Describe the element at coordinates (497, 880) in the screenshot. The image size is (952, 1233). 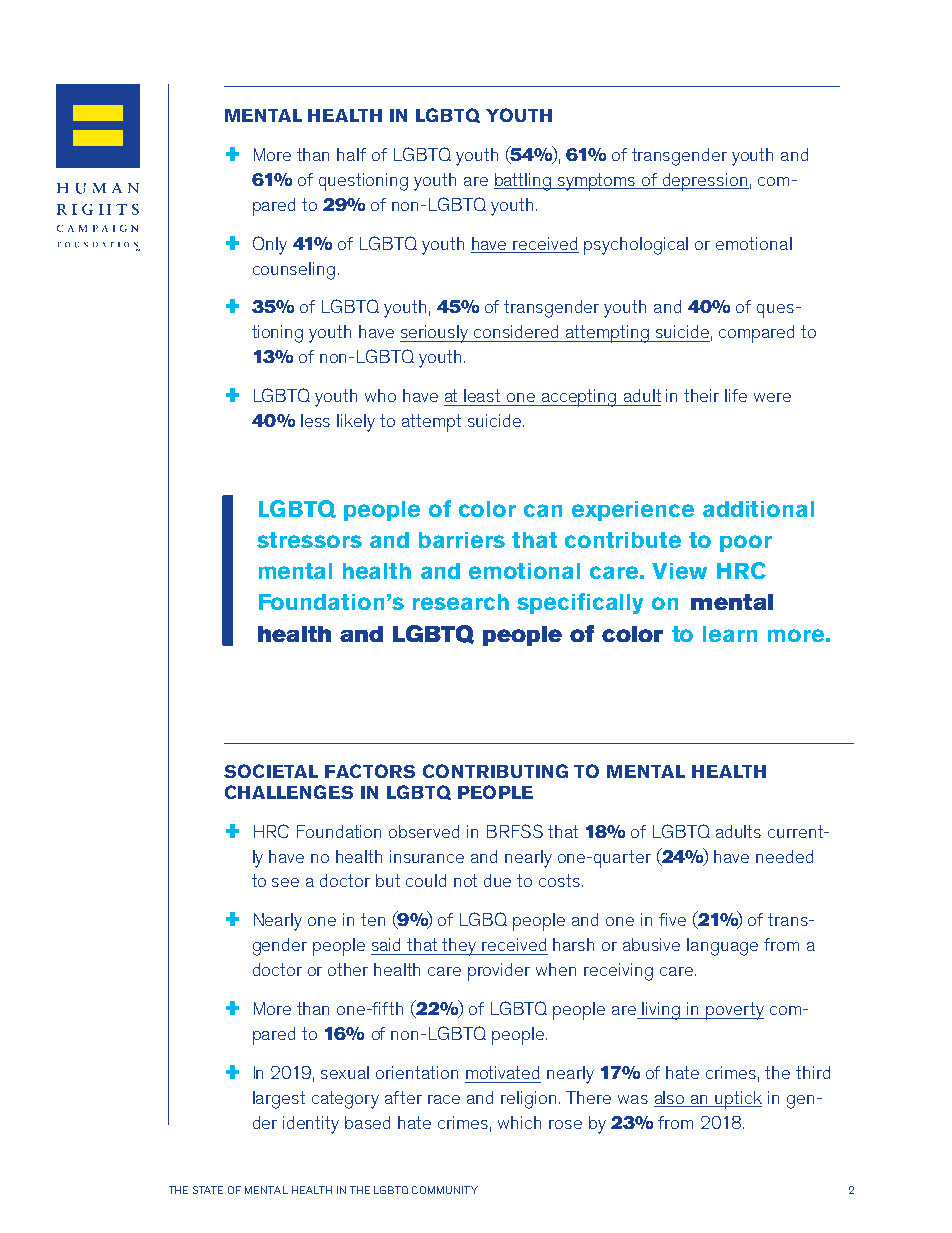
I see `due` at that location.
